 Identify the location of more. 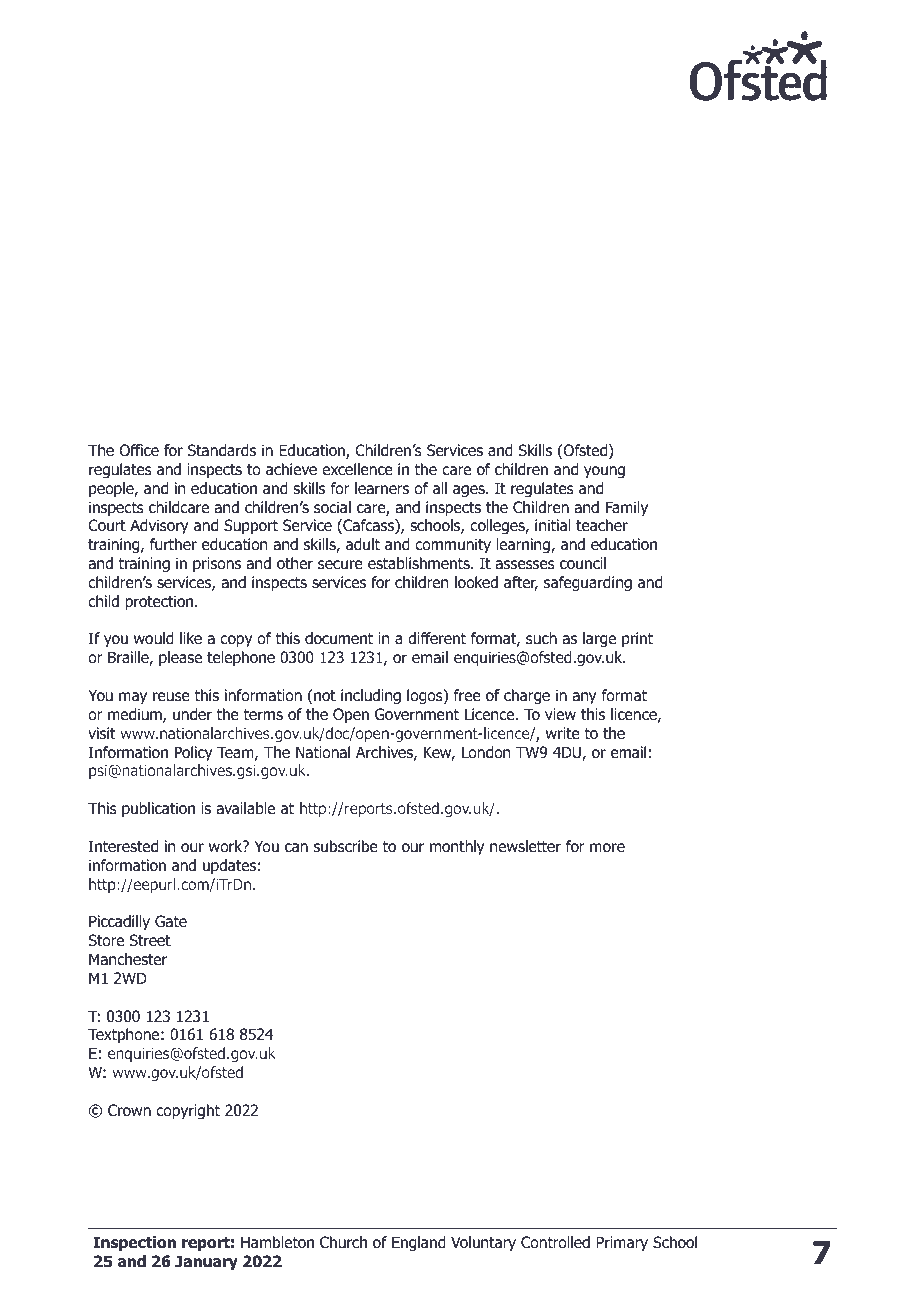
(607, 848).
